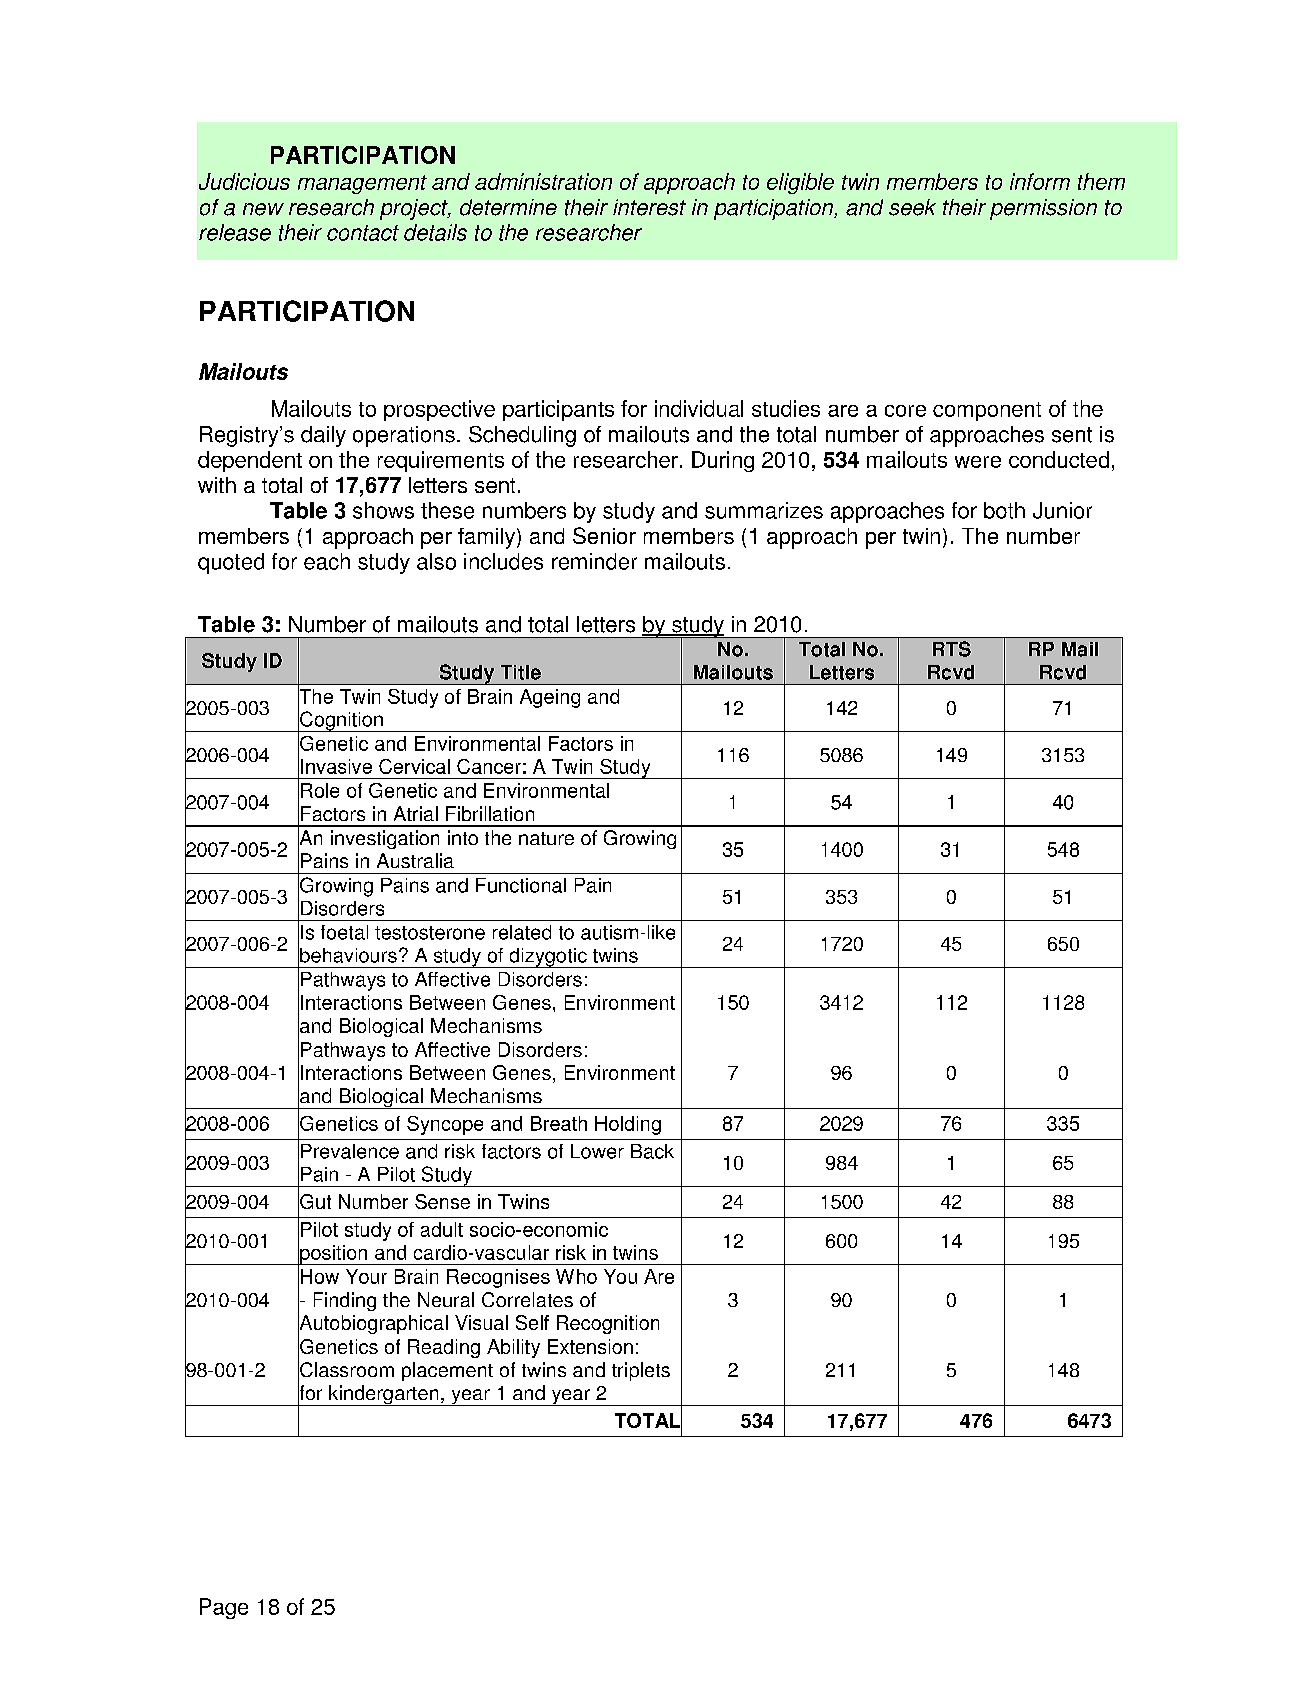 This document has width=1307, height=1692. I want to click on Ageing, so click(550, 698).
